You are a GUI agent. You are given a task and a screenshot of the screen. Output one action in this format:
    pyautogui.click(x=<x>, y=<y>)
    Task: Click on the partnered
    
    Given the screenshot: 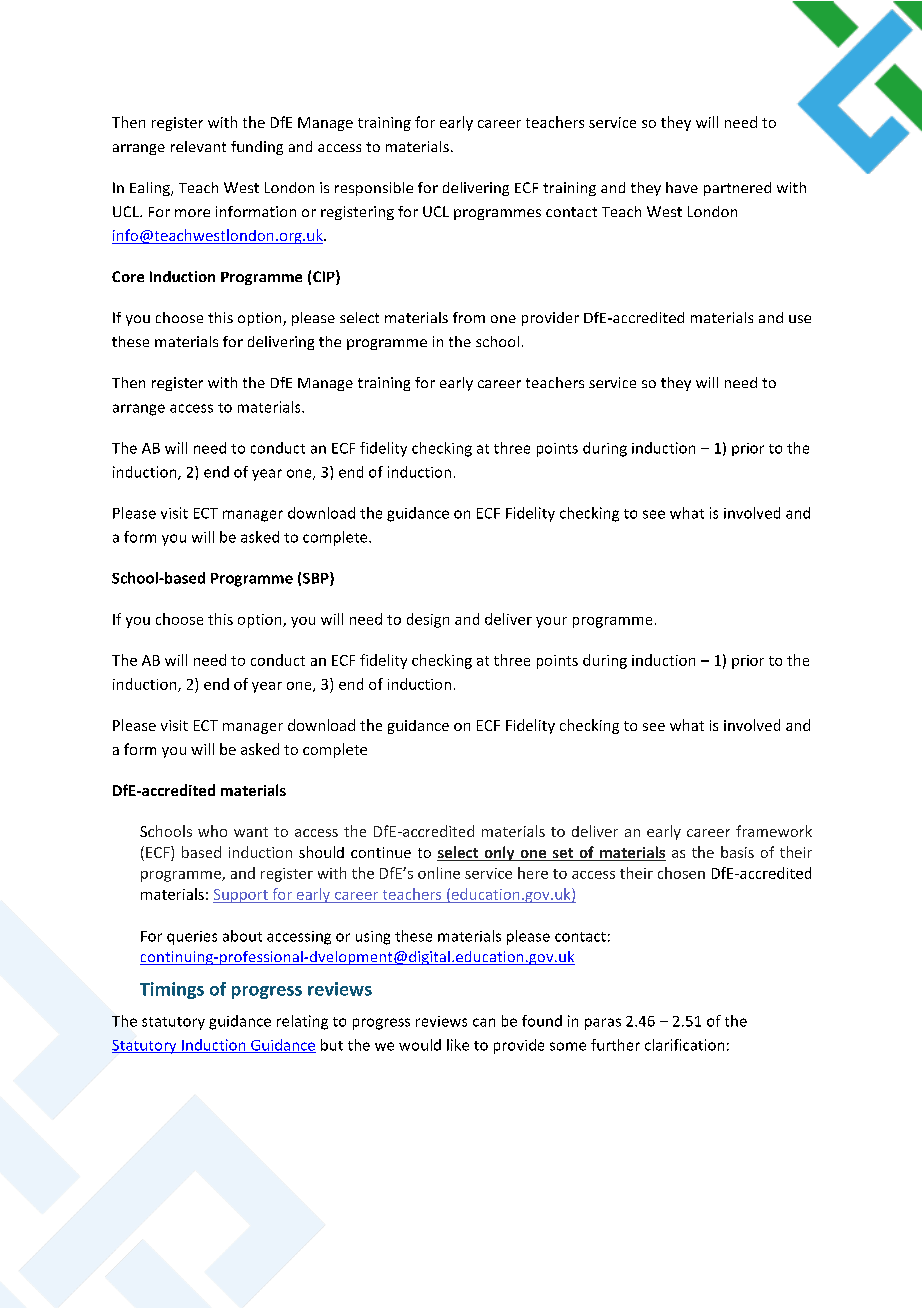 What is the action you would take?
    pyautogui.click(x=737, y=189)
